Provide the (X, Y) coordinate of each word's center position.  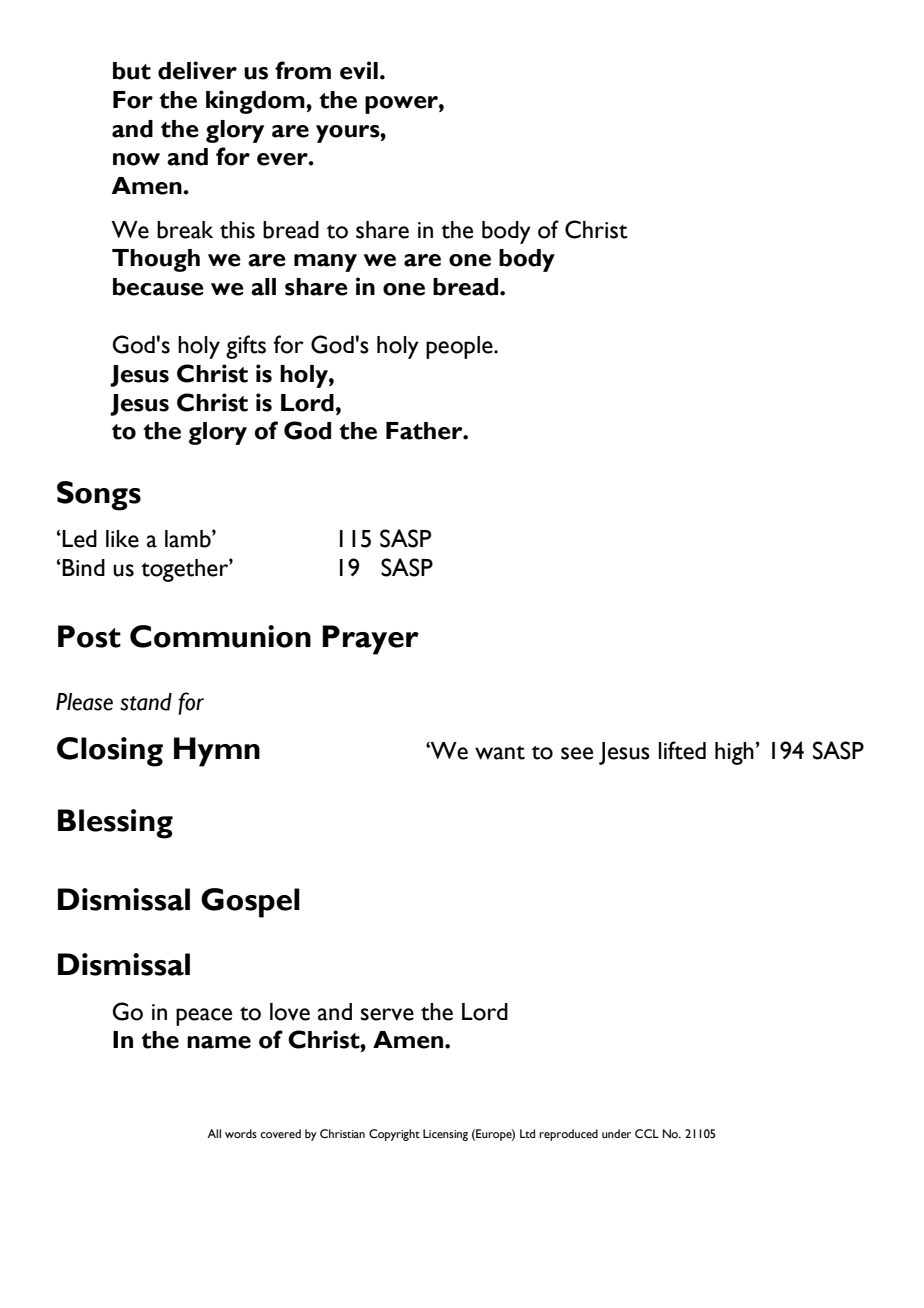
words (241, 1133)
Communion (220, 636)
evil (359, 70)
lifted (682, 750)
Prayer (370, 640)
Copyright (394, 1135)
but (132, 71)
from (303, 70)
